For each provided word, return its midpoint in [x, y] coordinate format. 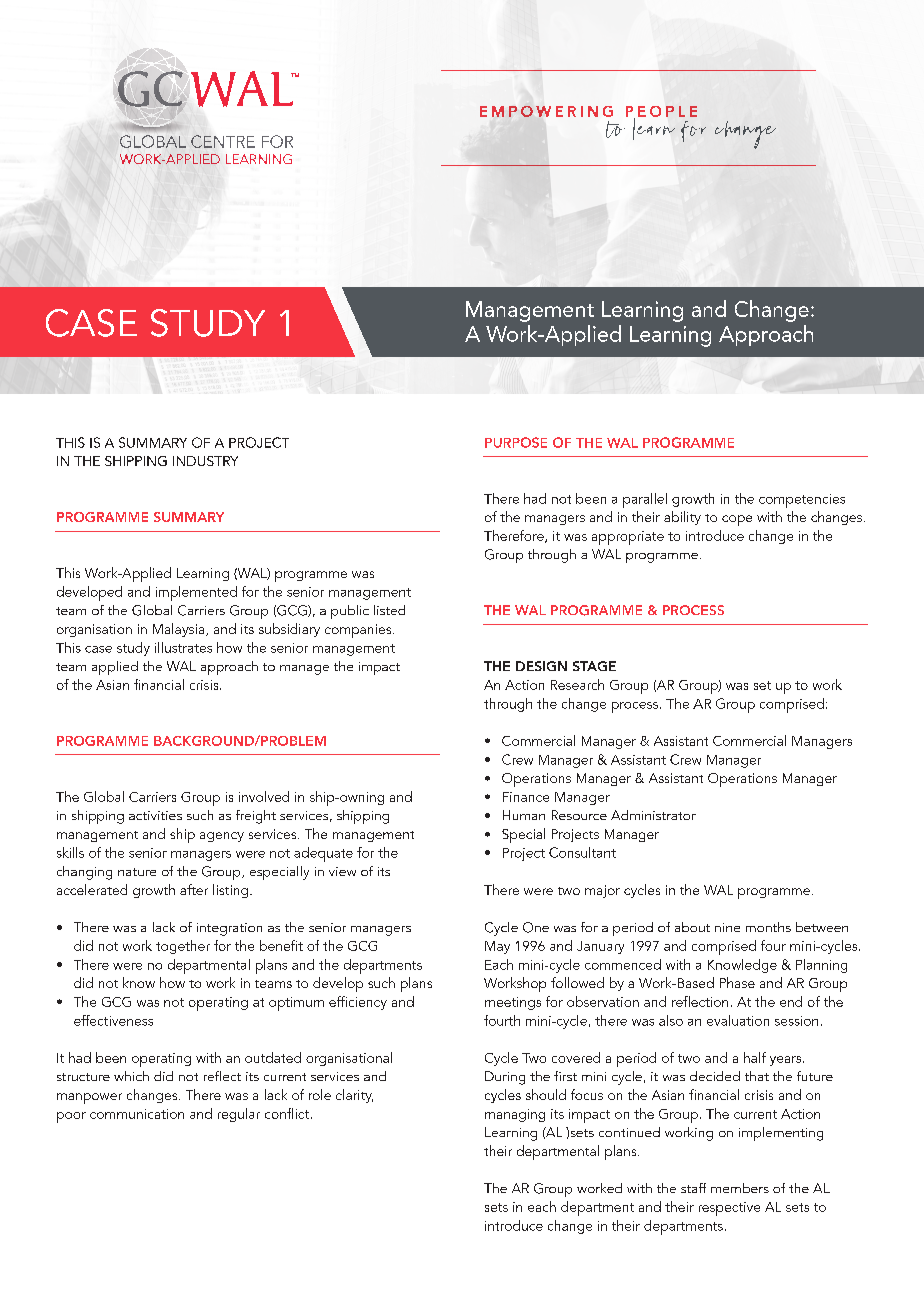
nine [727, 927]
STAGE [594, 666]
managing [515, 1115]
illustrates [183, 647]
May [497, 947]
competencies [802, 501]
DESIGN [541, 666]
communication [137, 1114]
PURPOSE [516, 442]
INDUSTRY [205, 461]
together [183, 947]
